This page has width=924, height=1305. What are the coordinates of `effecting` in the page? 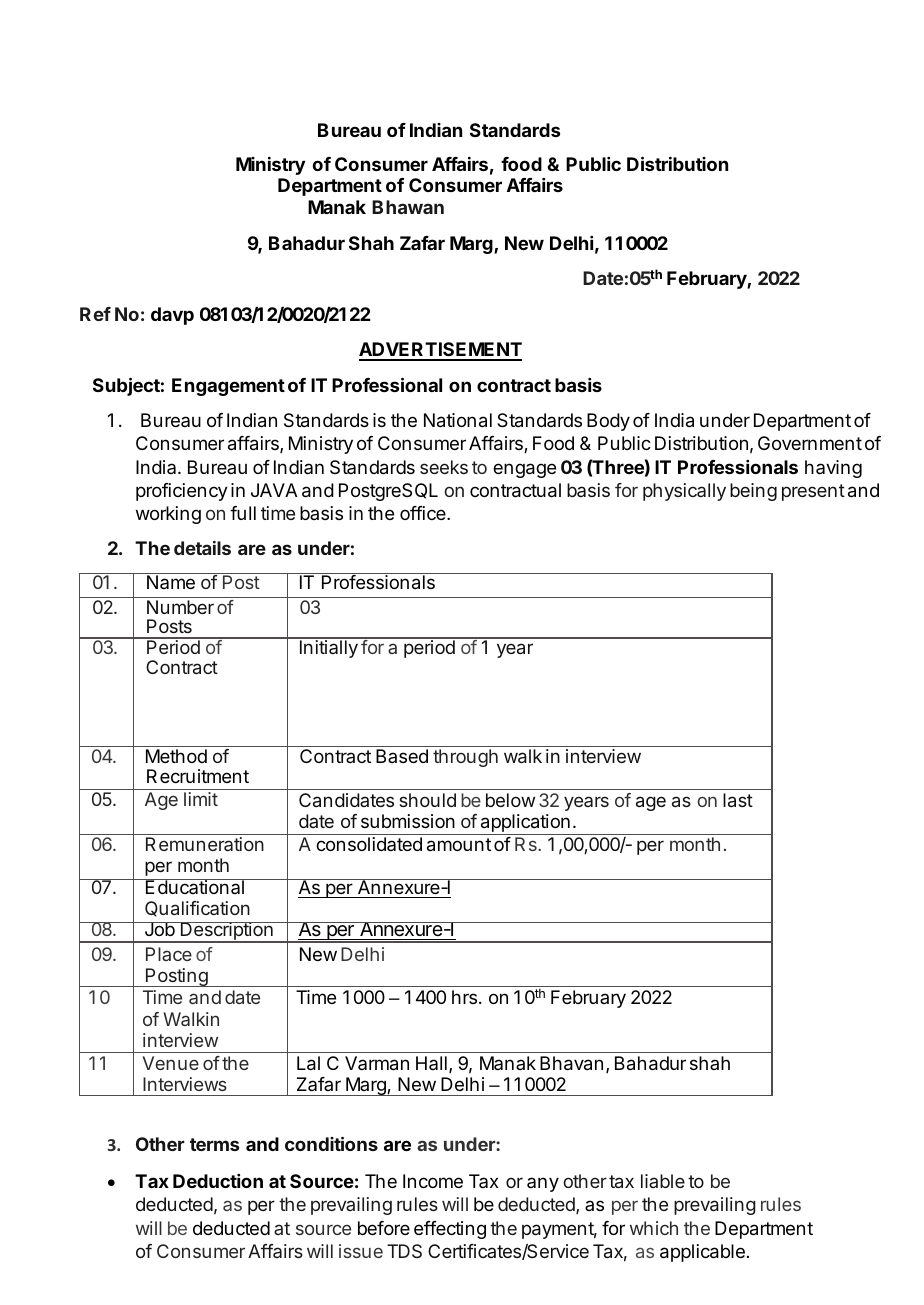 It's located at (450, 1230).
